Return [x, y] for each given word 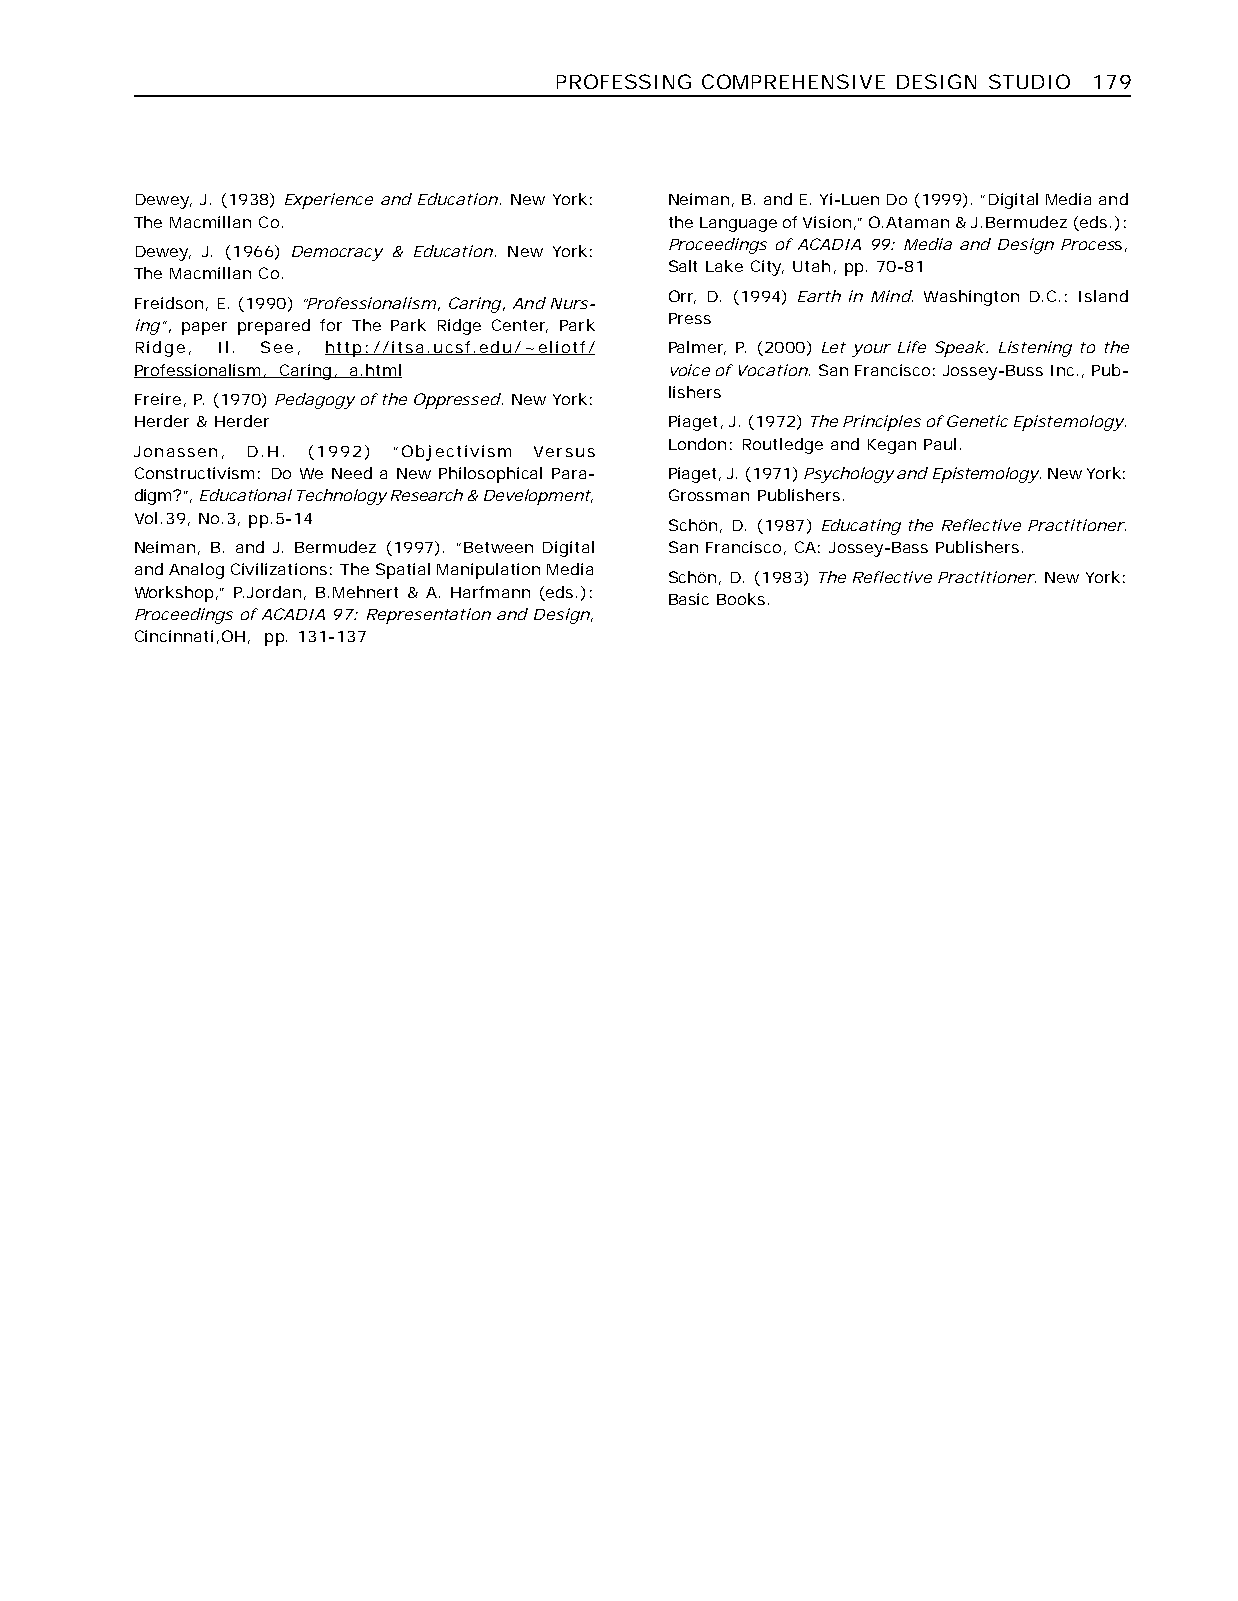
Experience [329, 201]
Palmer [697, 348]
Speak [960, 349]
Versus [564, 451]
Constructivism [194, 473]
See [277, 347]
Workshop [174, 594]
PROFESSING [624, 81]
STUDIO [1029, 81]
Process [1091, 244]
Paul [940, 444]
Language [738, 224]
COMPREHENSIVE [793, 81]
